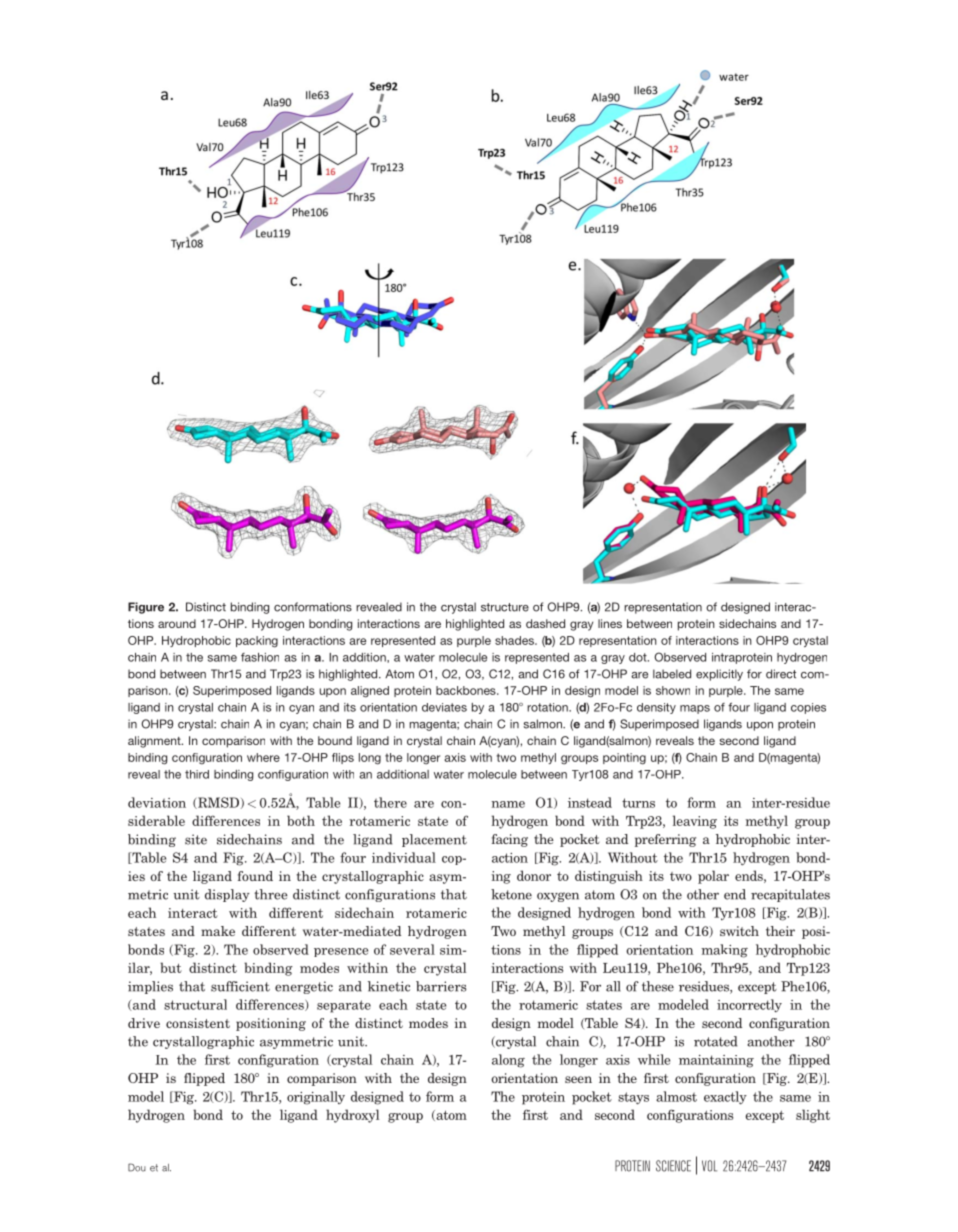  I want to click on sufficient, so click(240, 986).
